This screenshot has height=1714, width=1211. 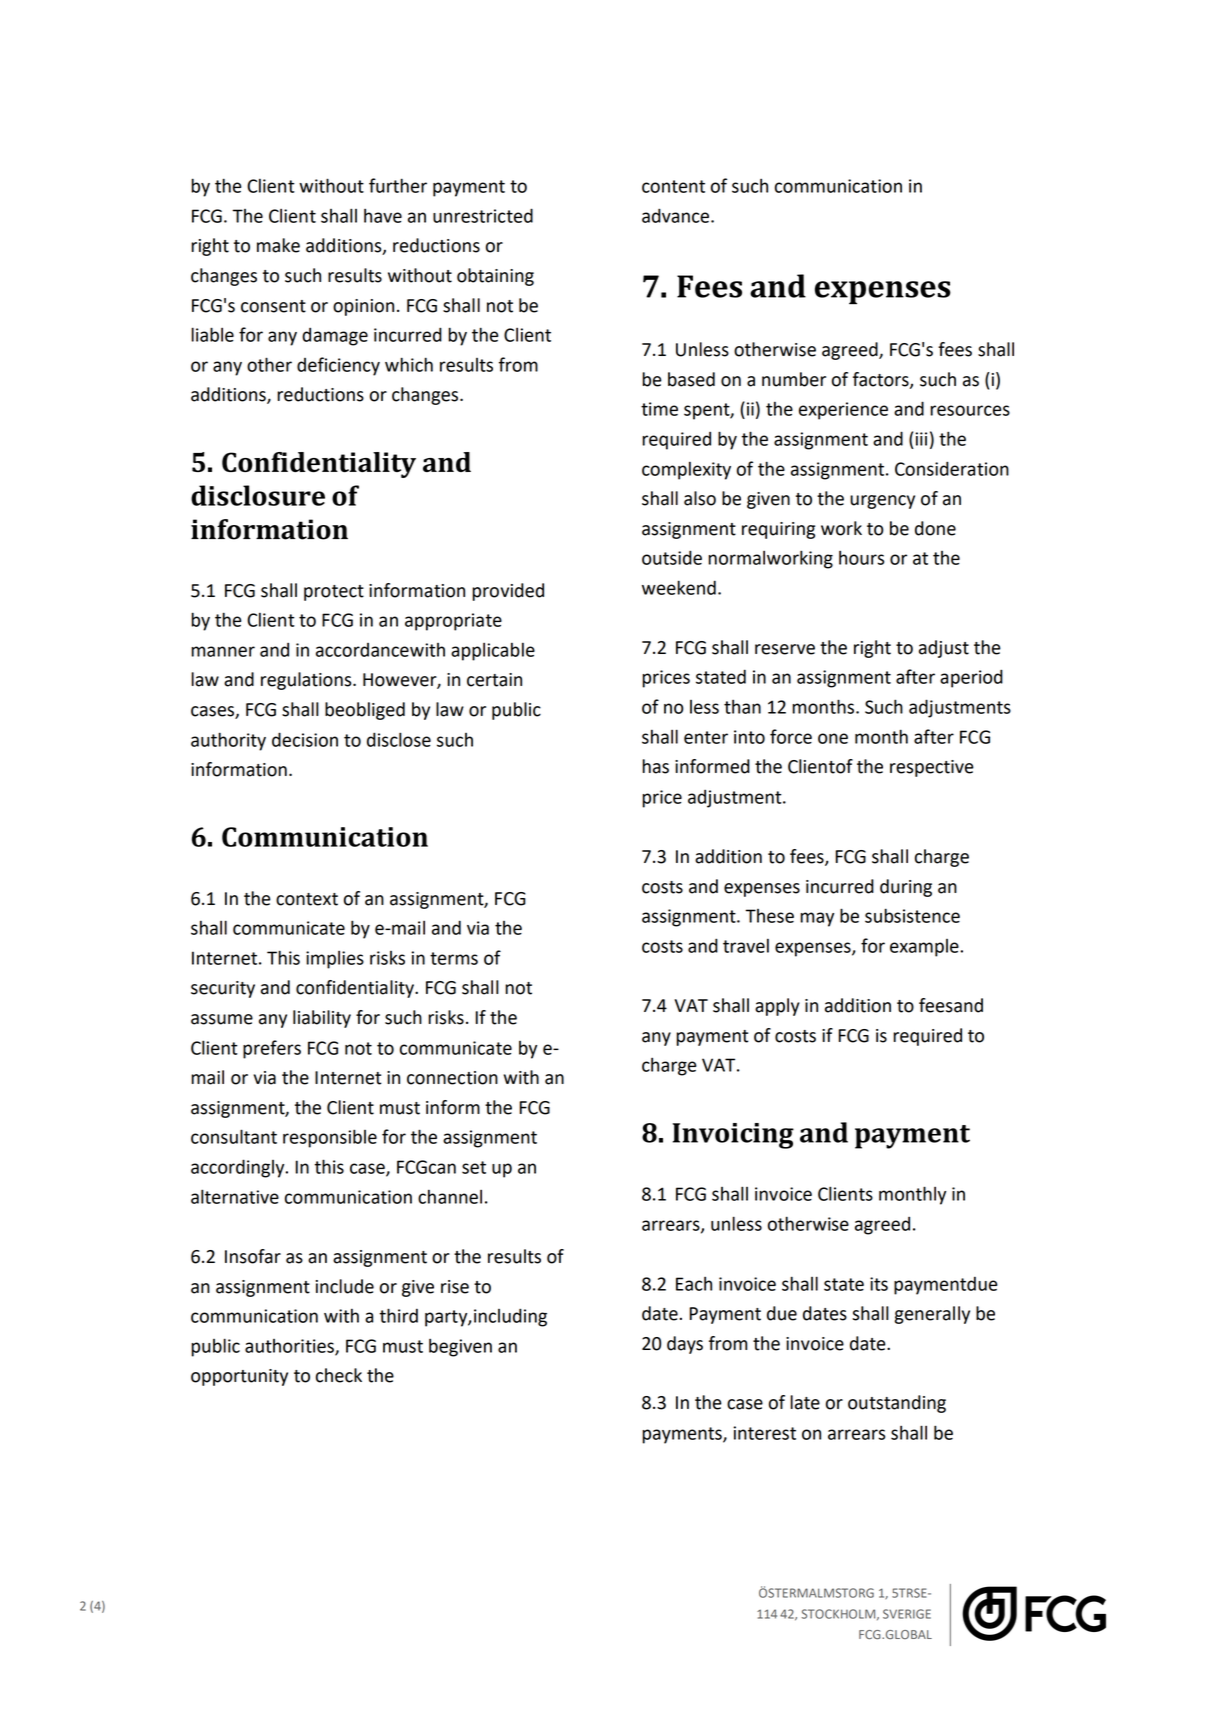 What do you see at coordinates (339, 1375) in the screenshot?
I see `check` at bounding box center [339, 1375].
